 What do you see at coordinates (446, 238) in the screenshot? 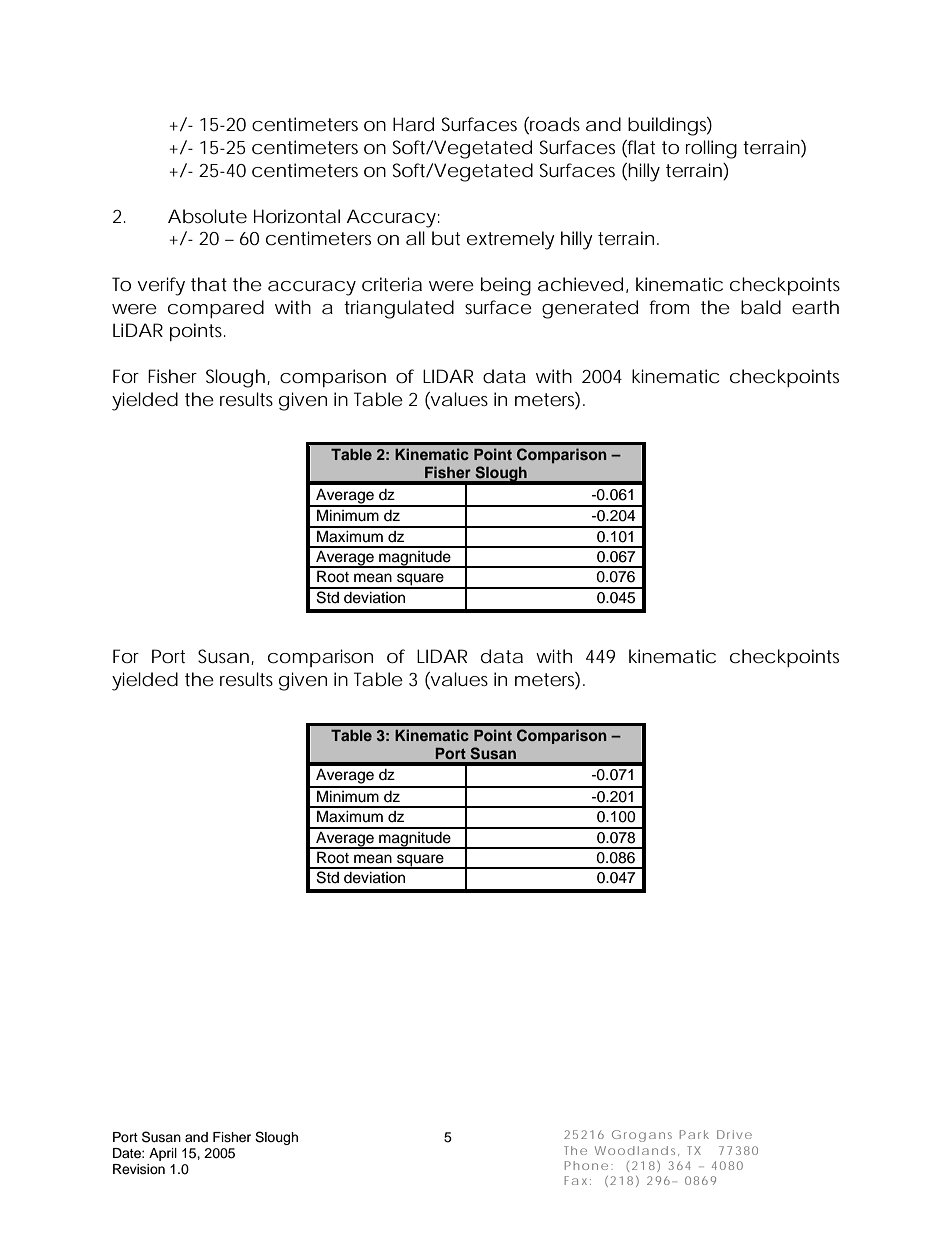
I see `but` at bounding box center [446, 238].
